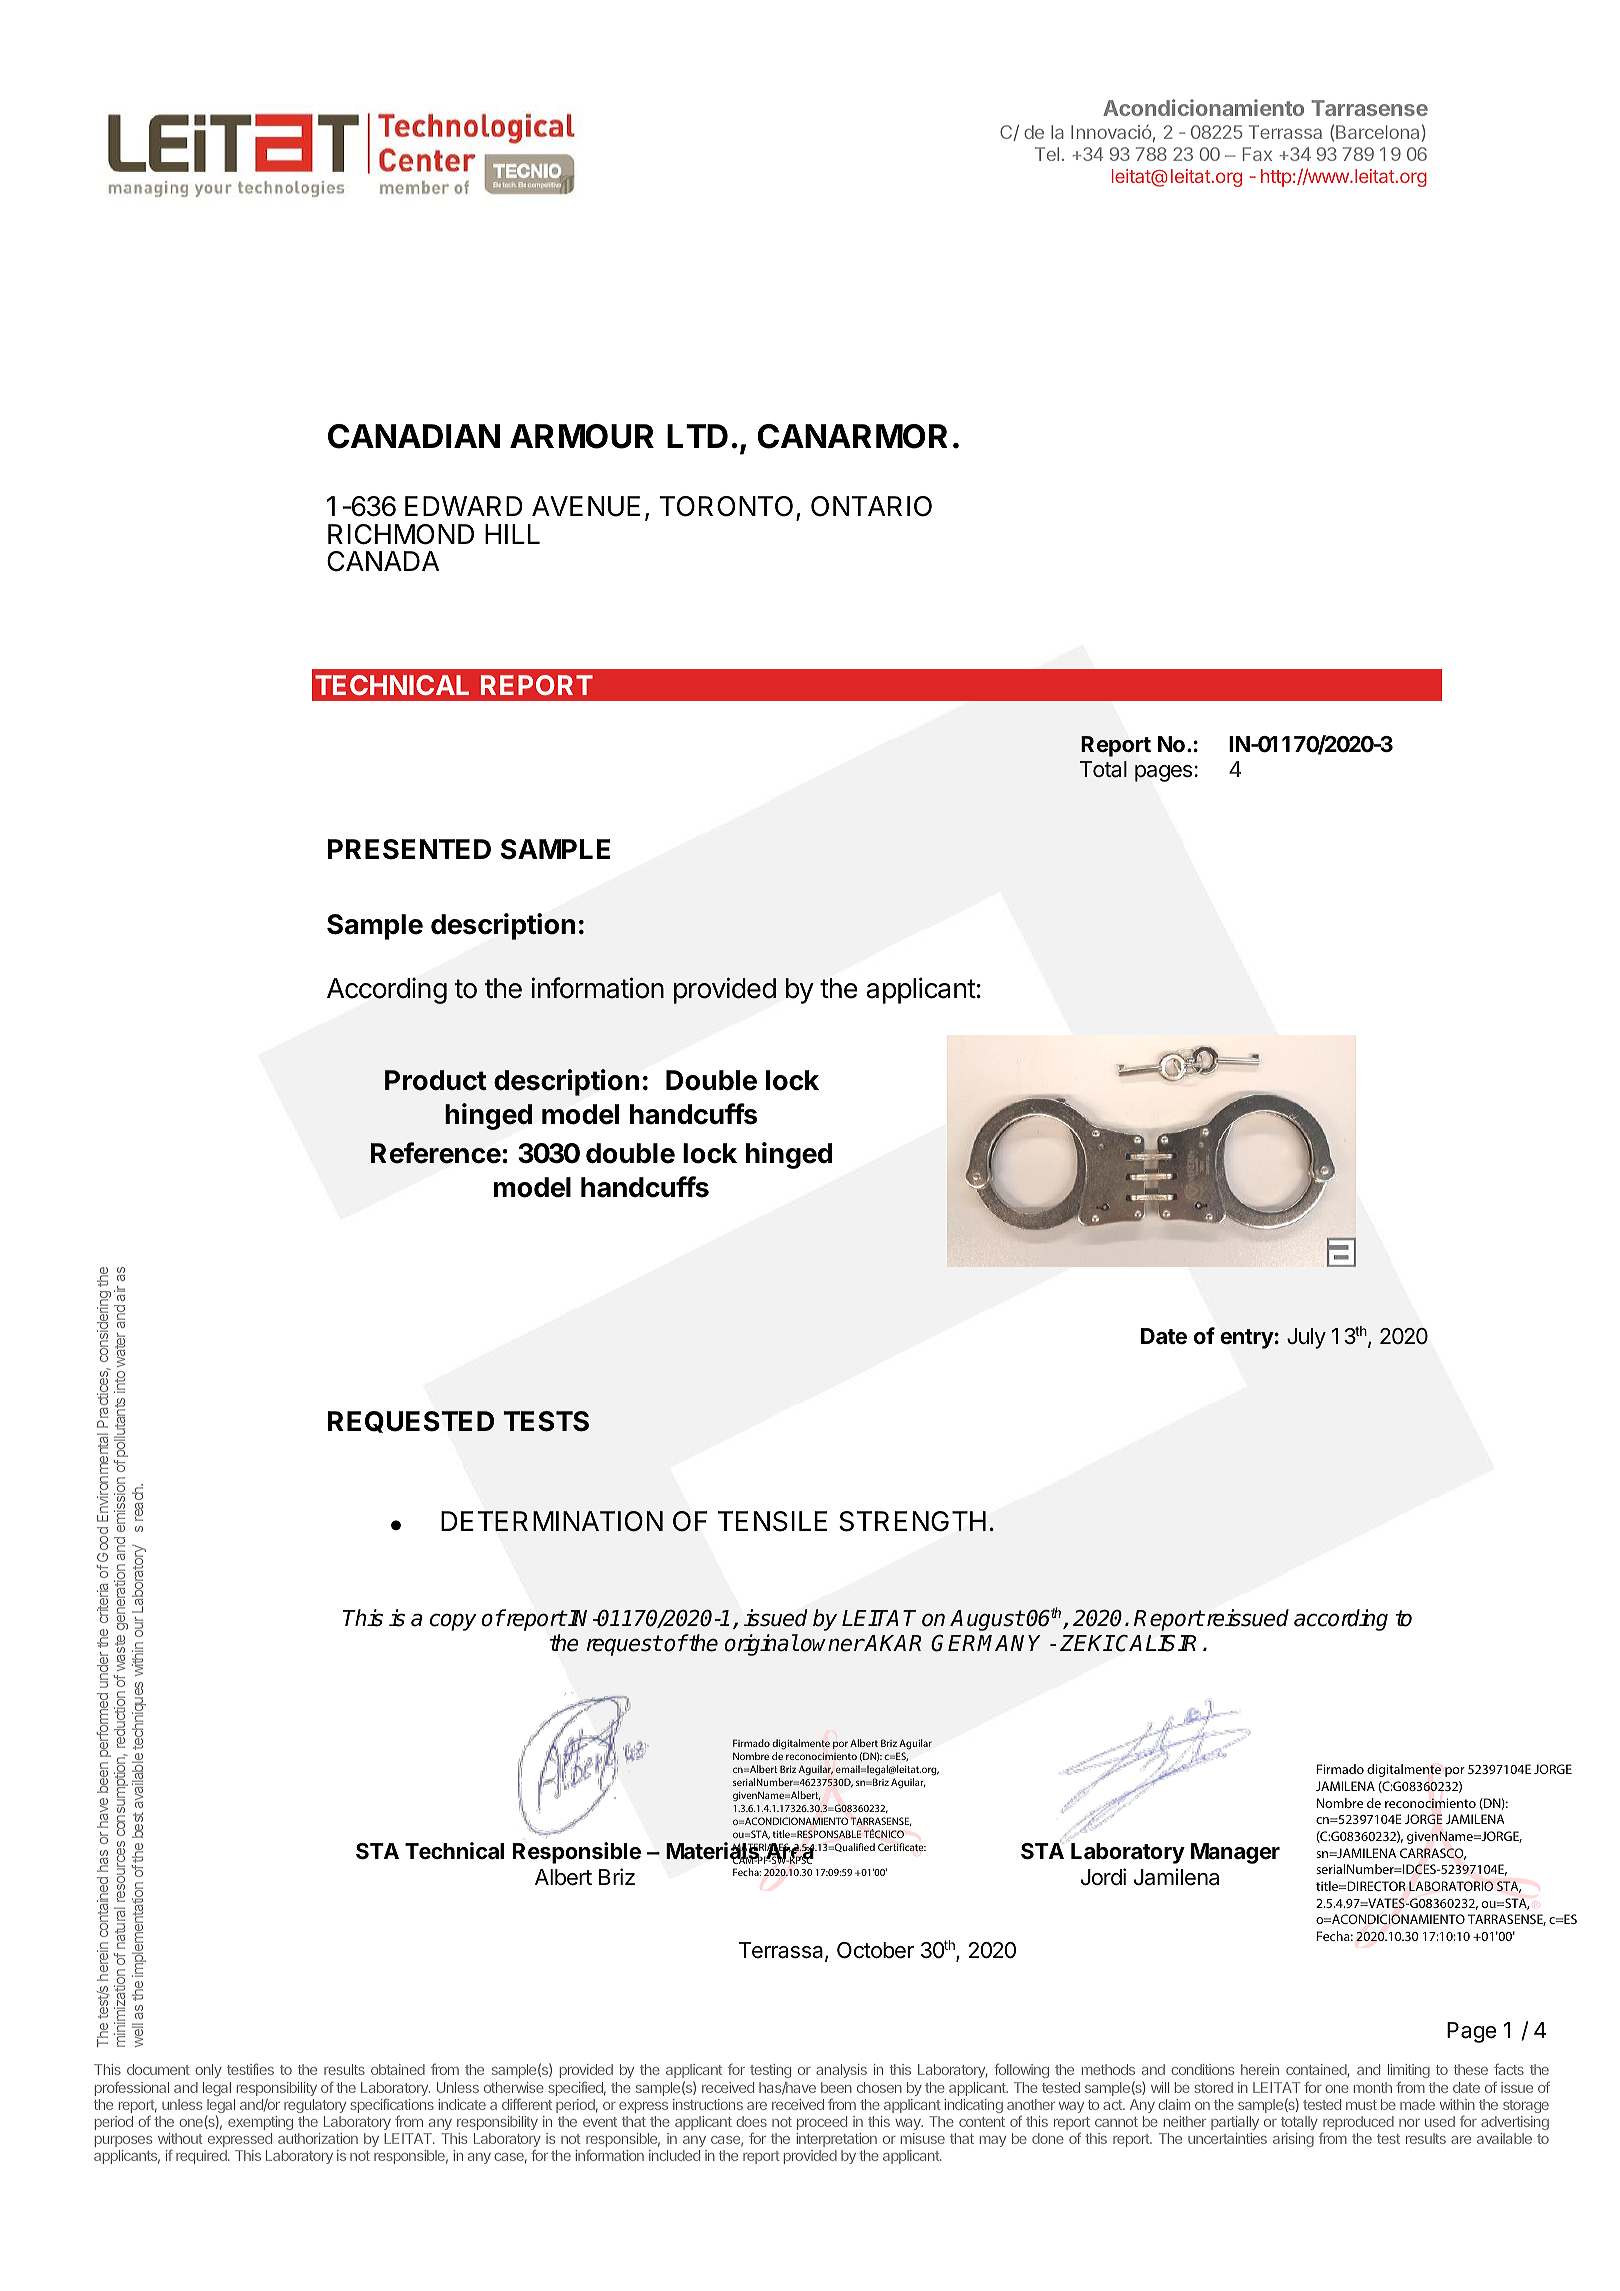  Describe the element at coordinates (315, 2106) in the image. I see `regulatory` at that location.
